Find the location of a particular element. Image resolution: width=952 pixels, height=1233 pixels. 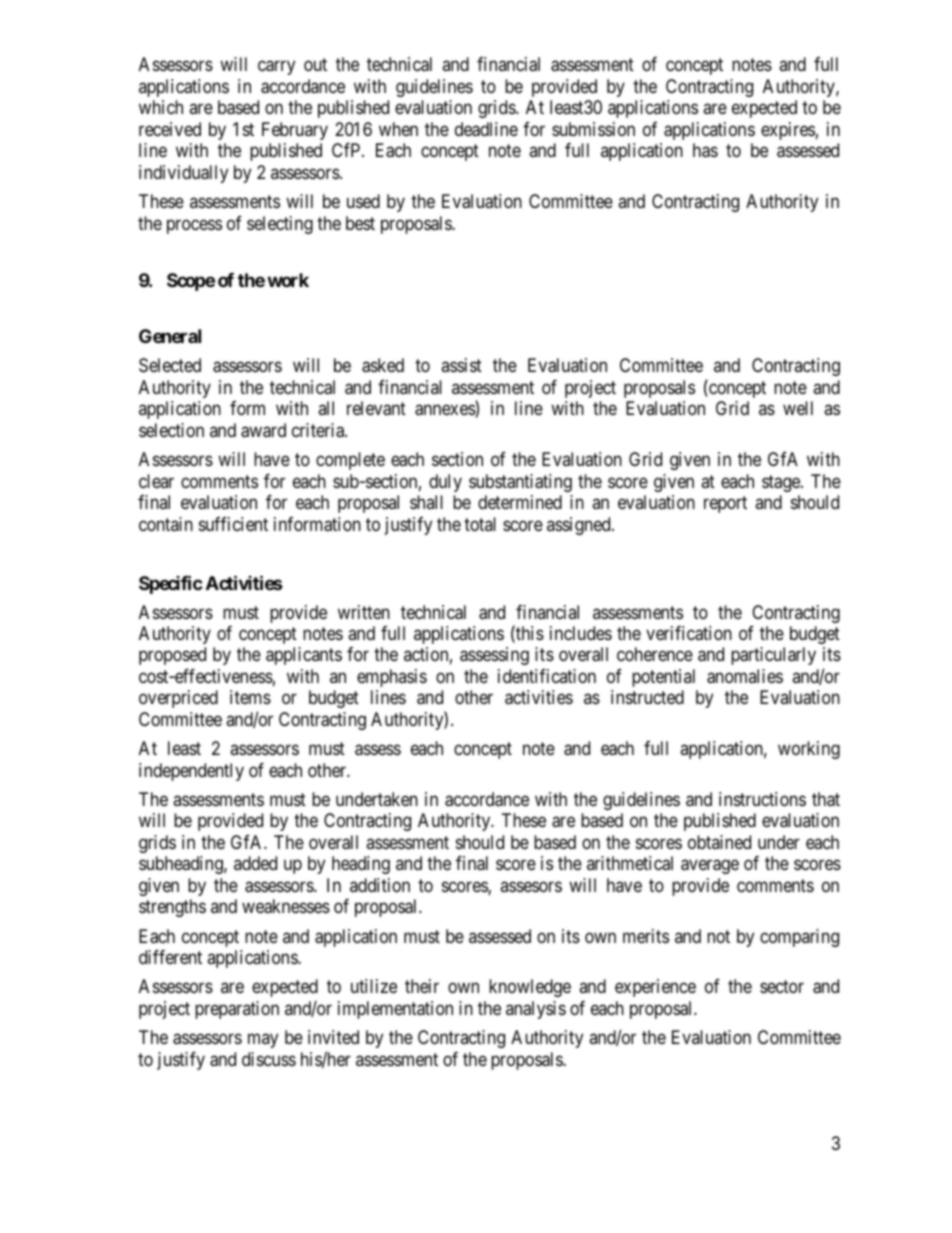

well is located at coordinates (798, 408).
